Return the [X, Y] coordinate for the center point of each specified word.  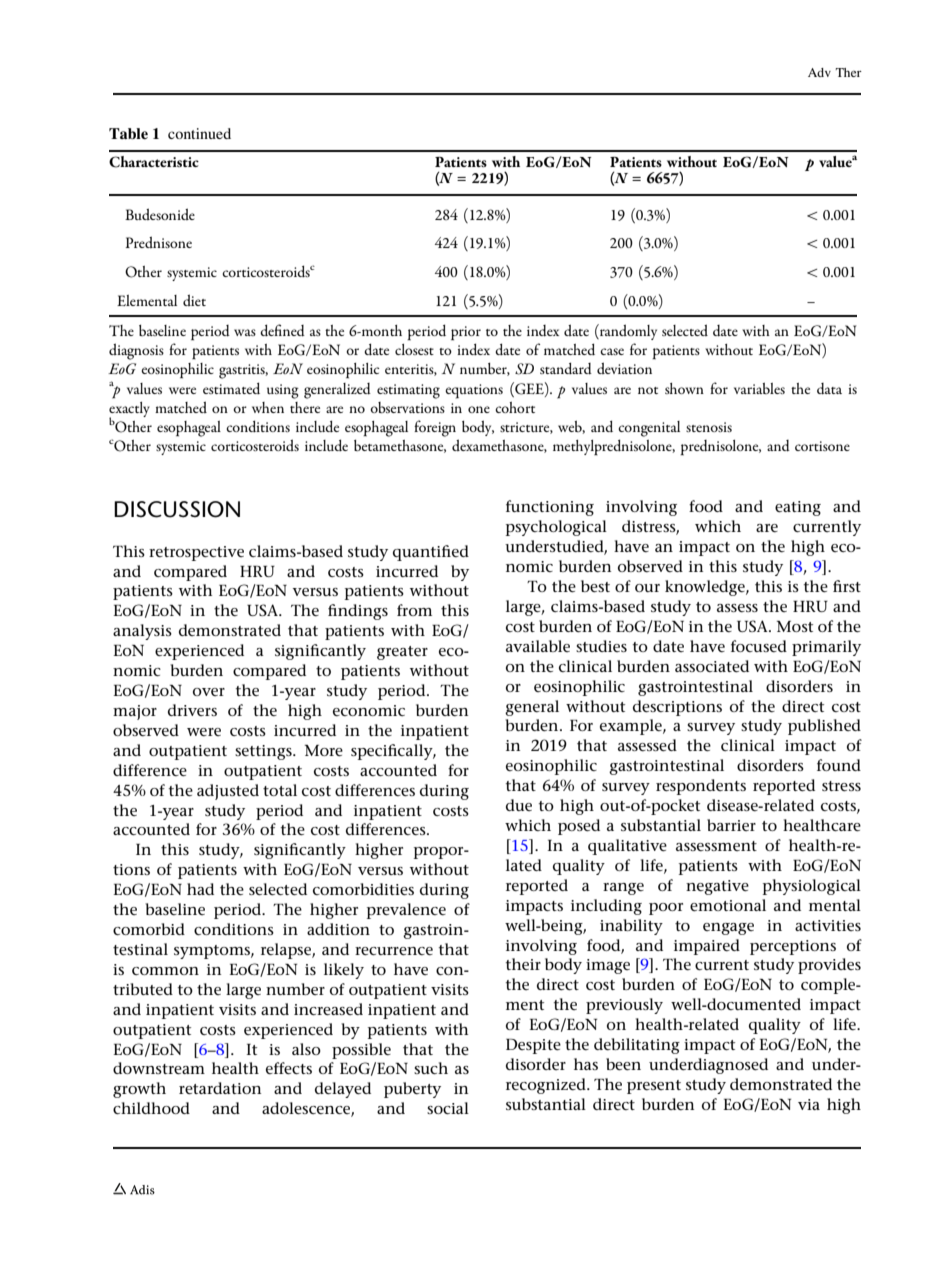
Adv [819, 72]
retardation [220, 1088]
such [431, 1068]
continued [199, 133]
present [654, 1087]
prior [466, 333]
